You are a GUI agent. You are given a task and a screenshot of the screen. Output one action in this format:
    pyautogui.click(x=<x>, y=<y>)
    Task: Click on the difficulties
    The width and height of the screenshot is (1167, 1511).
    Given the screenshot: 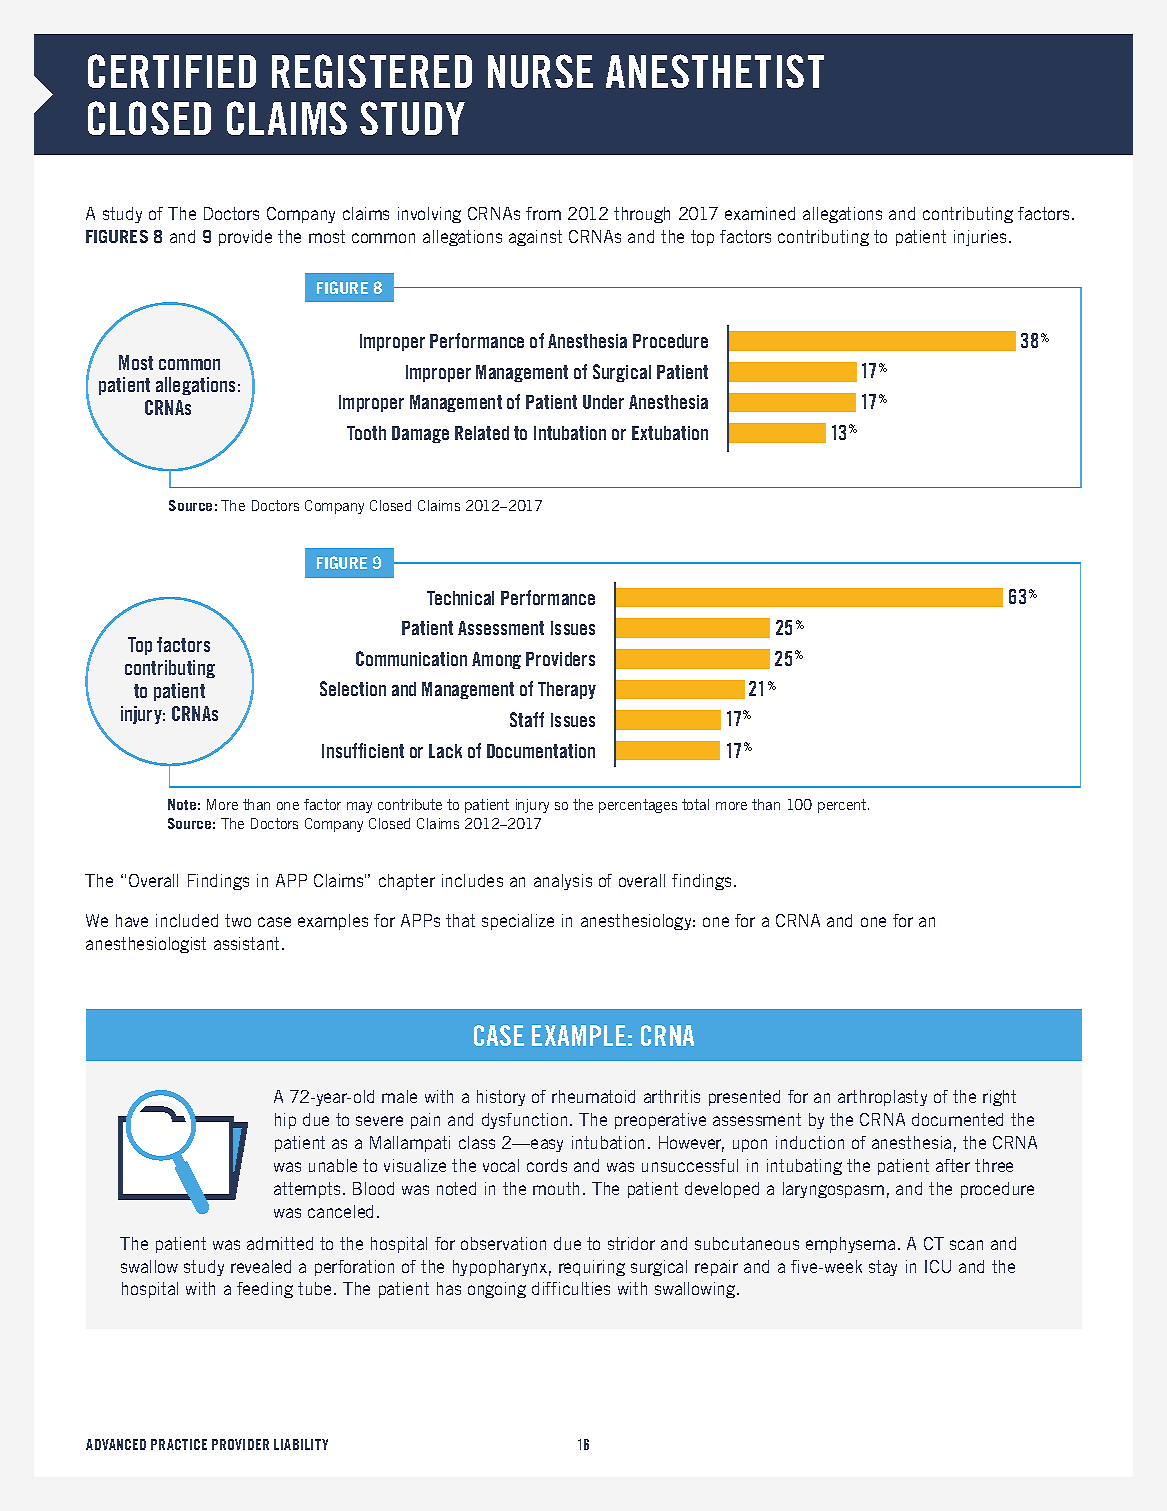 What is the action you would take?
    pyautogui.click(x=571, y=1288)
